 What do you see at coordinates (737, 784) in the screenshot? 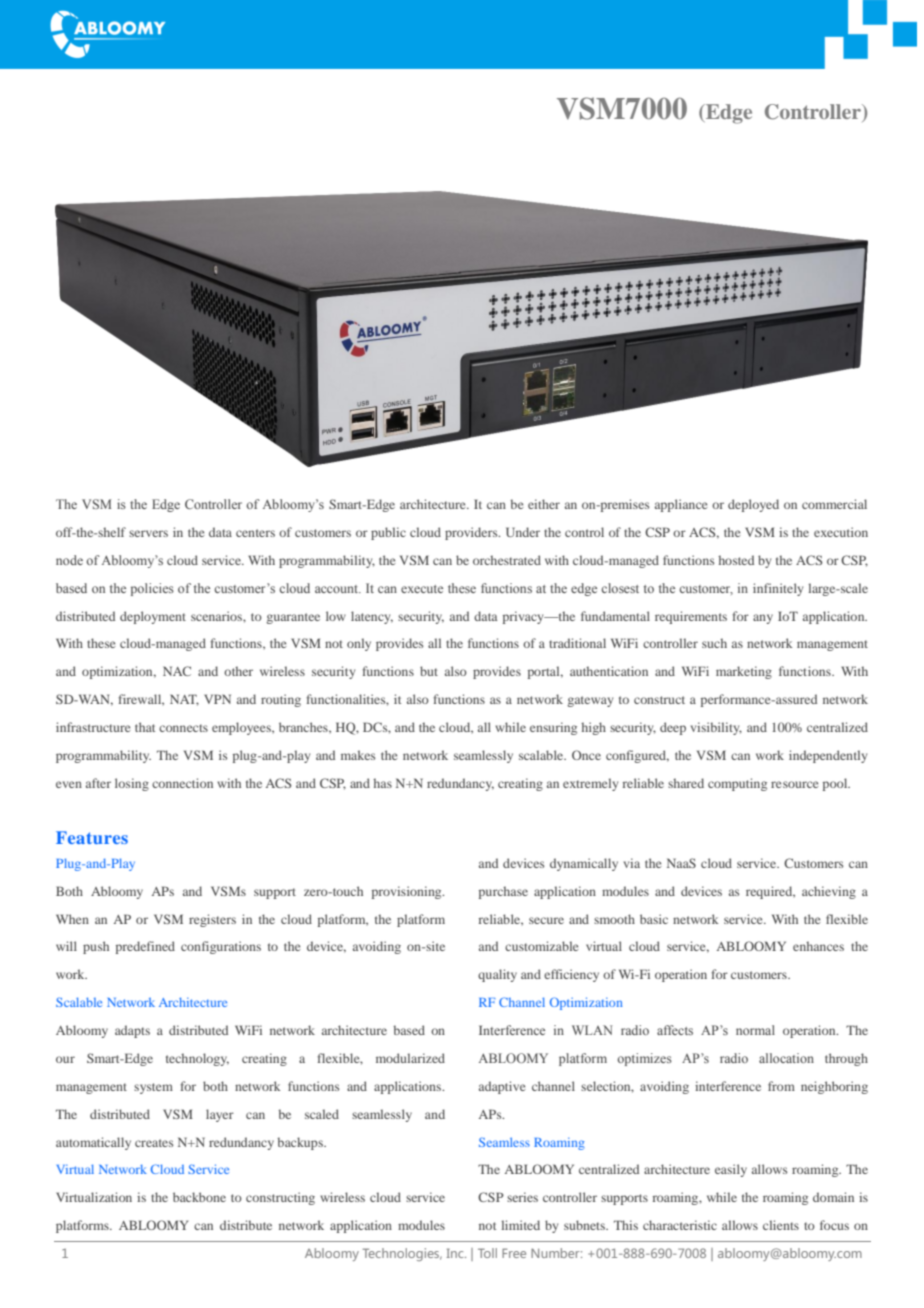
I see `computing` at bounding box center [737, 784].
